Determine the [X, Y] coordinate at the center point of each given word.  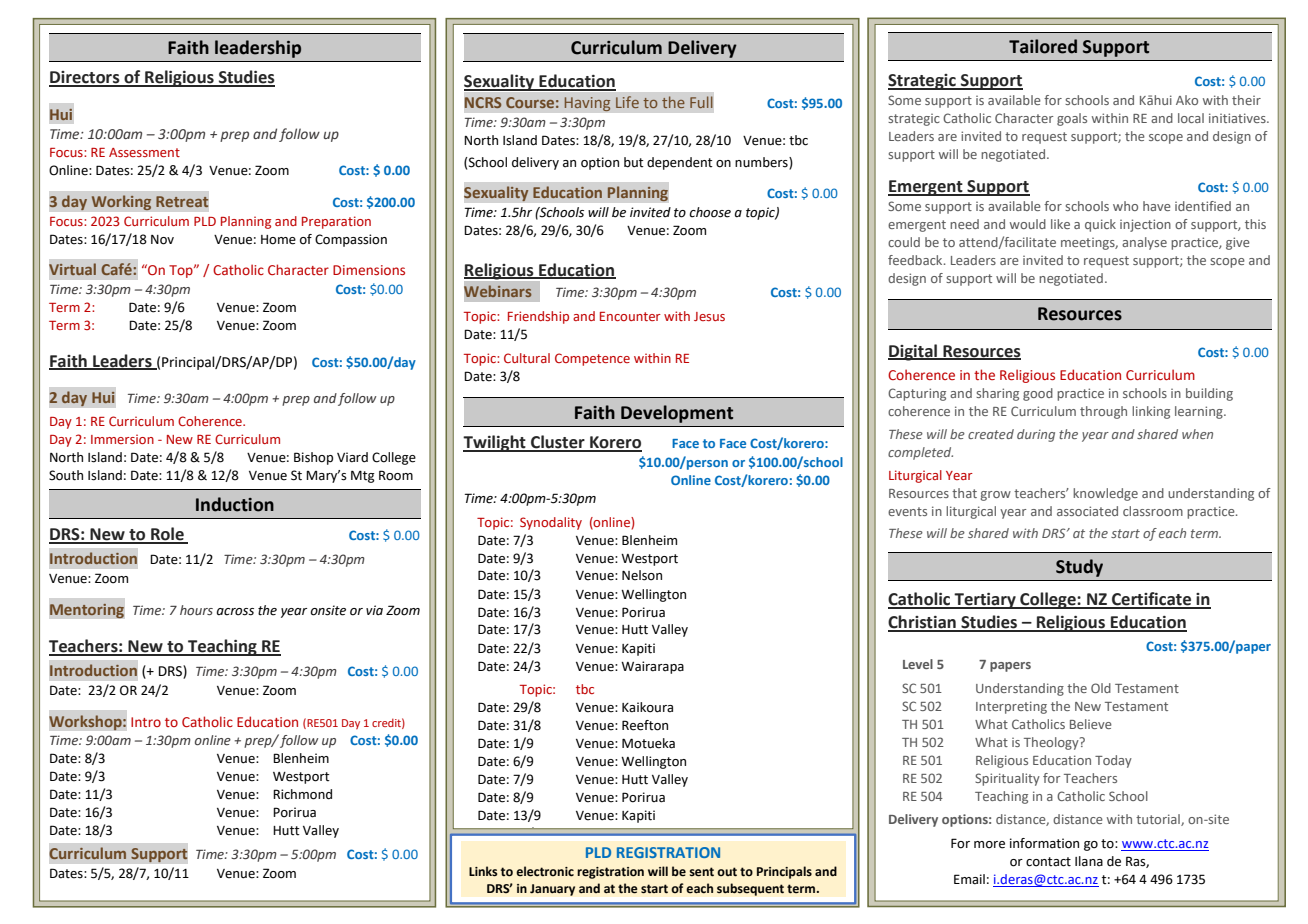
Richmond [302, 794]
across [235, 612]
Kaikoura [647, 707]
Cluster [558, 443]
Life [627, 102]
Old [1101, 688]
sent [701, 872]
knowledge [1105, 494]
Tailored [1043, 46]
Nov [162, 240]
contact [1048, 862]
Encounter [630, 316]
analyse [1144, 243]
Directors [85, 78]
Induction [235, 504]
